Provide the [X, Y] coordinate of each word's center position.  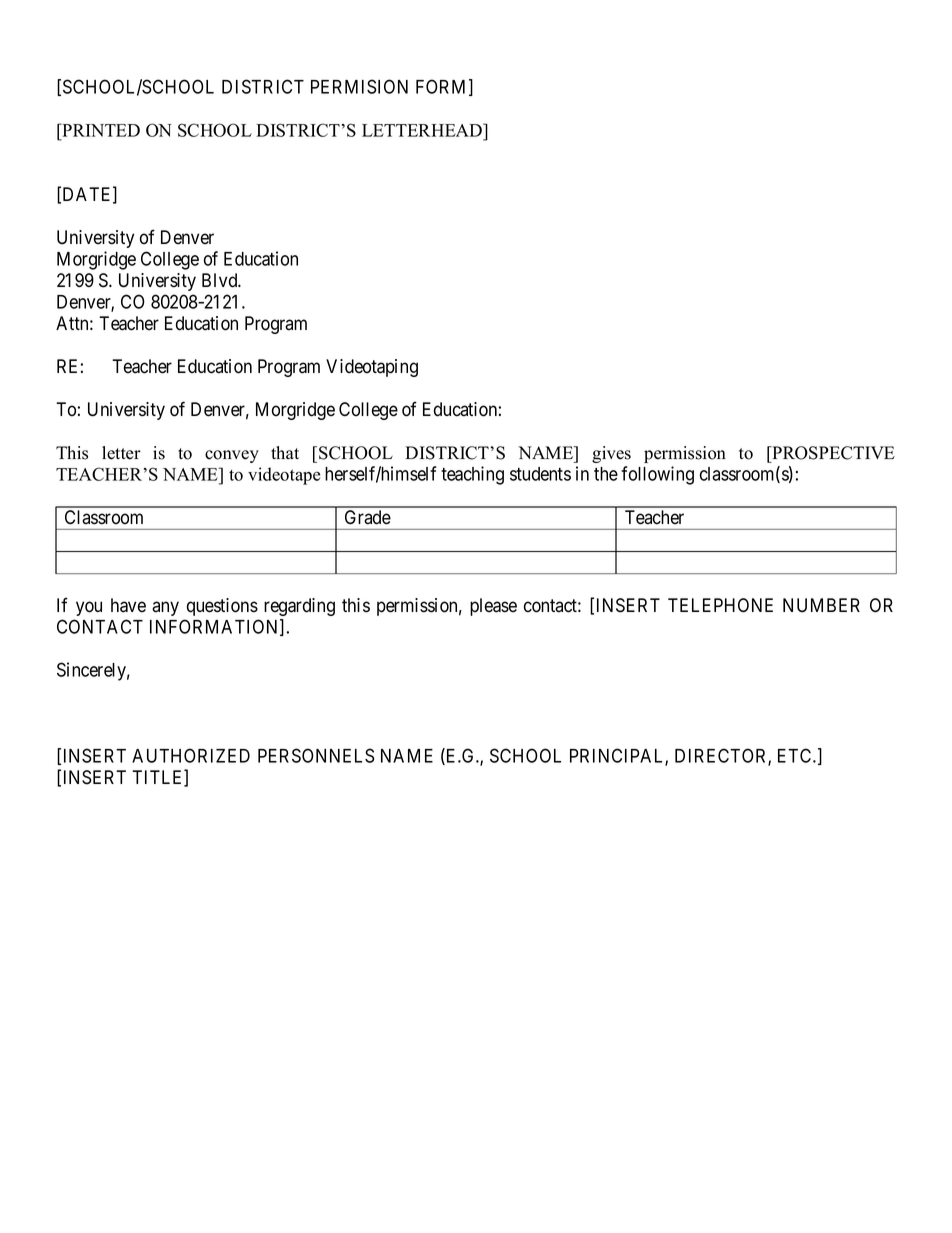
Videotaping [372, 368]
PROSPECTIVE [832, 453]
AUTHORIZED [191, 755]
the [606, 474]
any [165, 608]
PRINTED [100, 130]
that [285, 452]
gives [611, 454]
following [657, 475]
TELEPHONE [720, 605]
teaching [472, 475]
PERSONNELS [316, 755]
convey [232, 456]
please [493, 607]
